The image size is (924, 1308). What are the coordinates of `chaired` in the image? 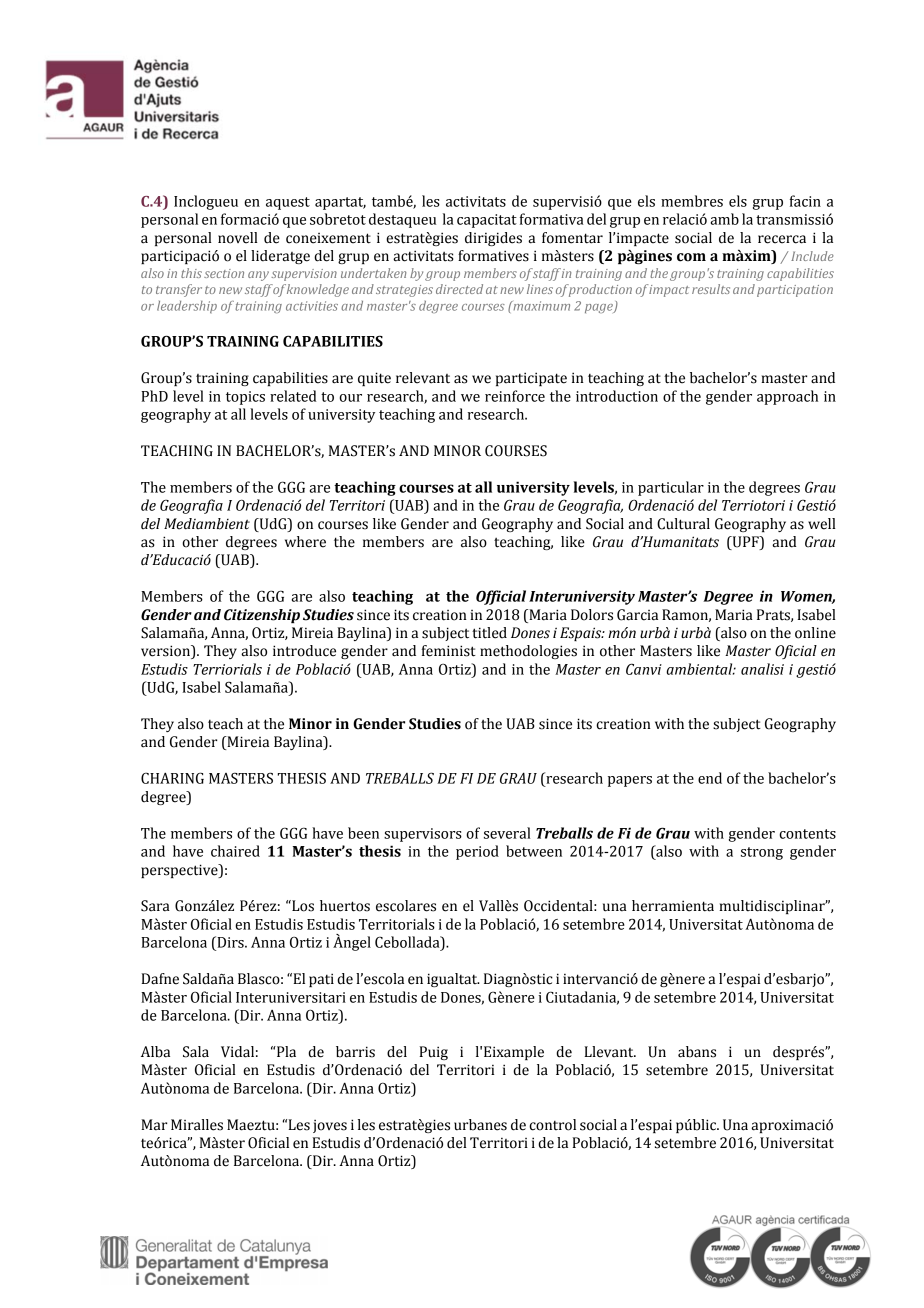 It's located at (235, 851).
